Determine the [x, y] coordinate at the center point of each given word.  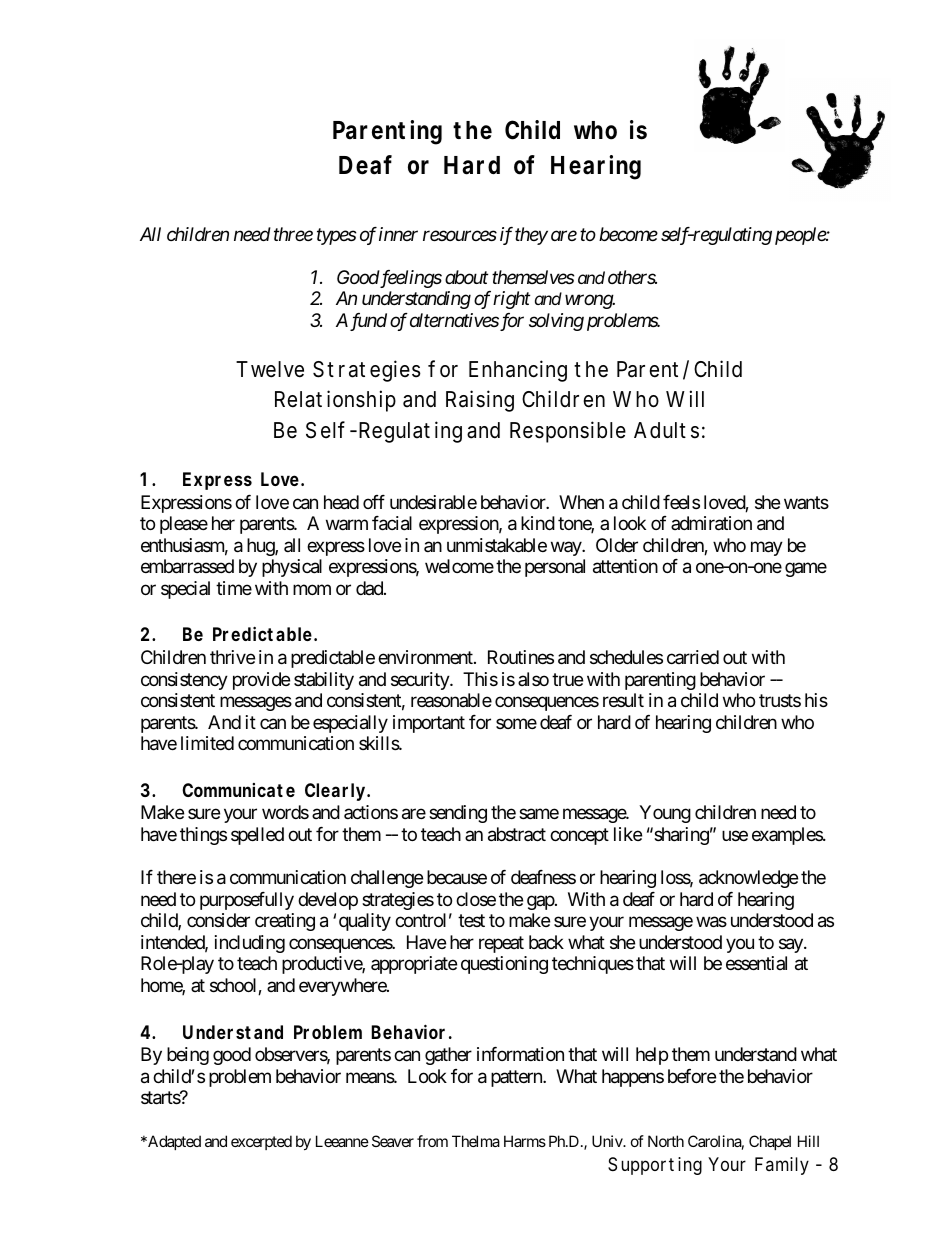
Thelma [476, 1141]
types [337, 237]
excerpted [261, 1142]
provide [261, 681]
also [533, 679]
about [466, 277]
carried [693, 657]
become [628, 234]
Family [782, 1166]
